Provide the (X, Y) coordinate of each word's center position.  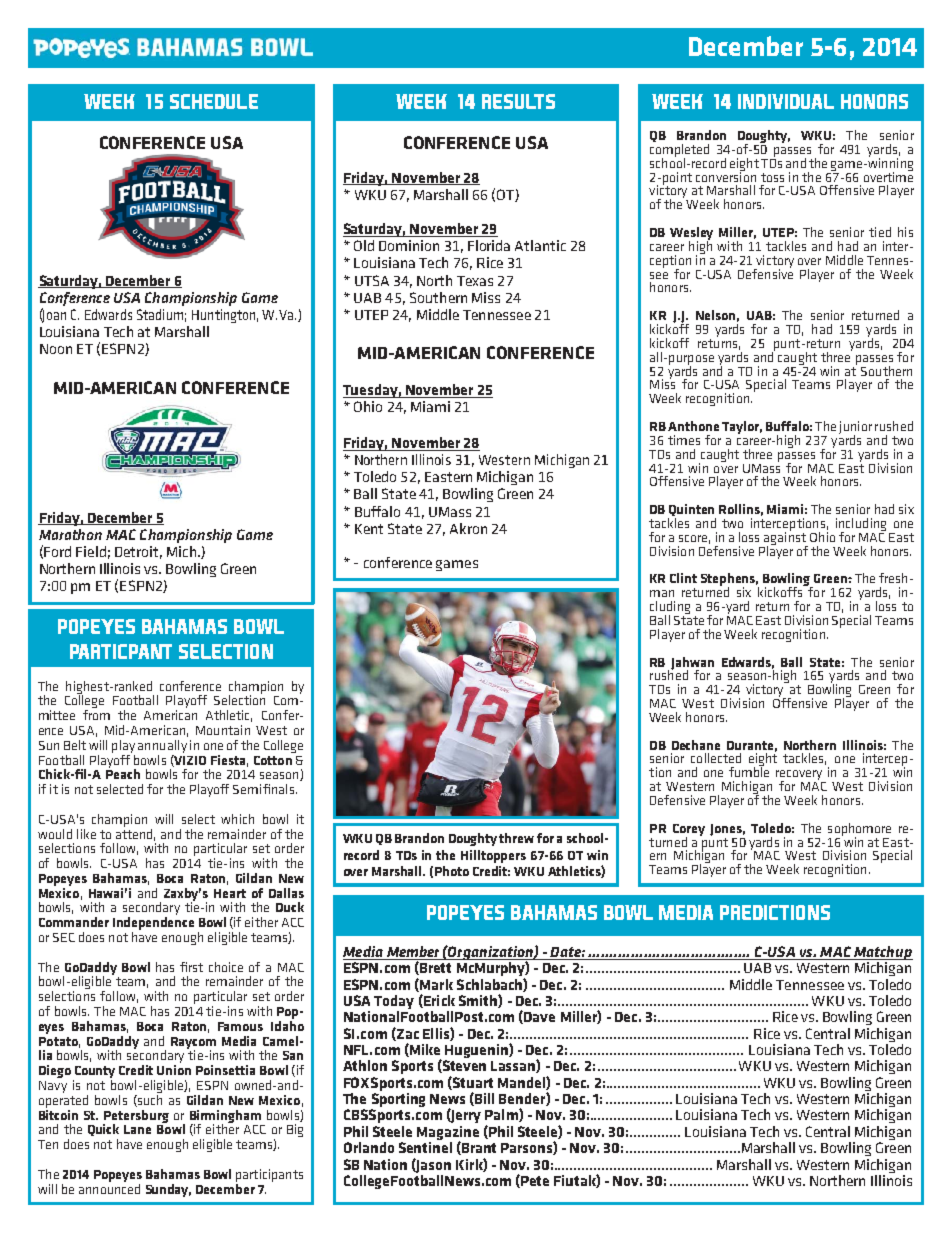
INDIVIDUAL (786, 101)
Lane (137, 1129)
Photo (452, 871)
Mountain (223, 730)
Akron (468, 528)
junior (855, 428)
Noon (56, 349)
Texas (475, 281)
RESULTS (518, 101)
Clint (683, 578)
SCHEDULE (214, 101)
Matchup (882, 954)
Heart (230, 893)
